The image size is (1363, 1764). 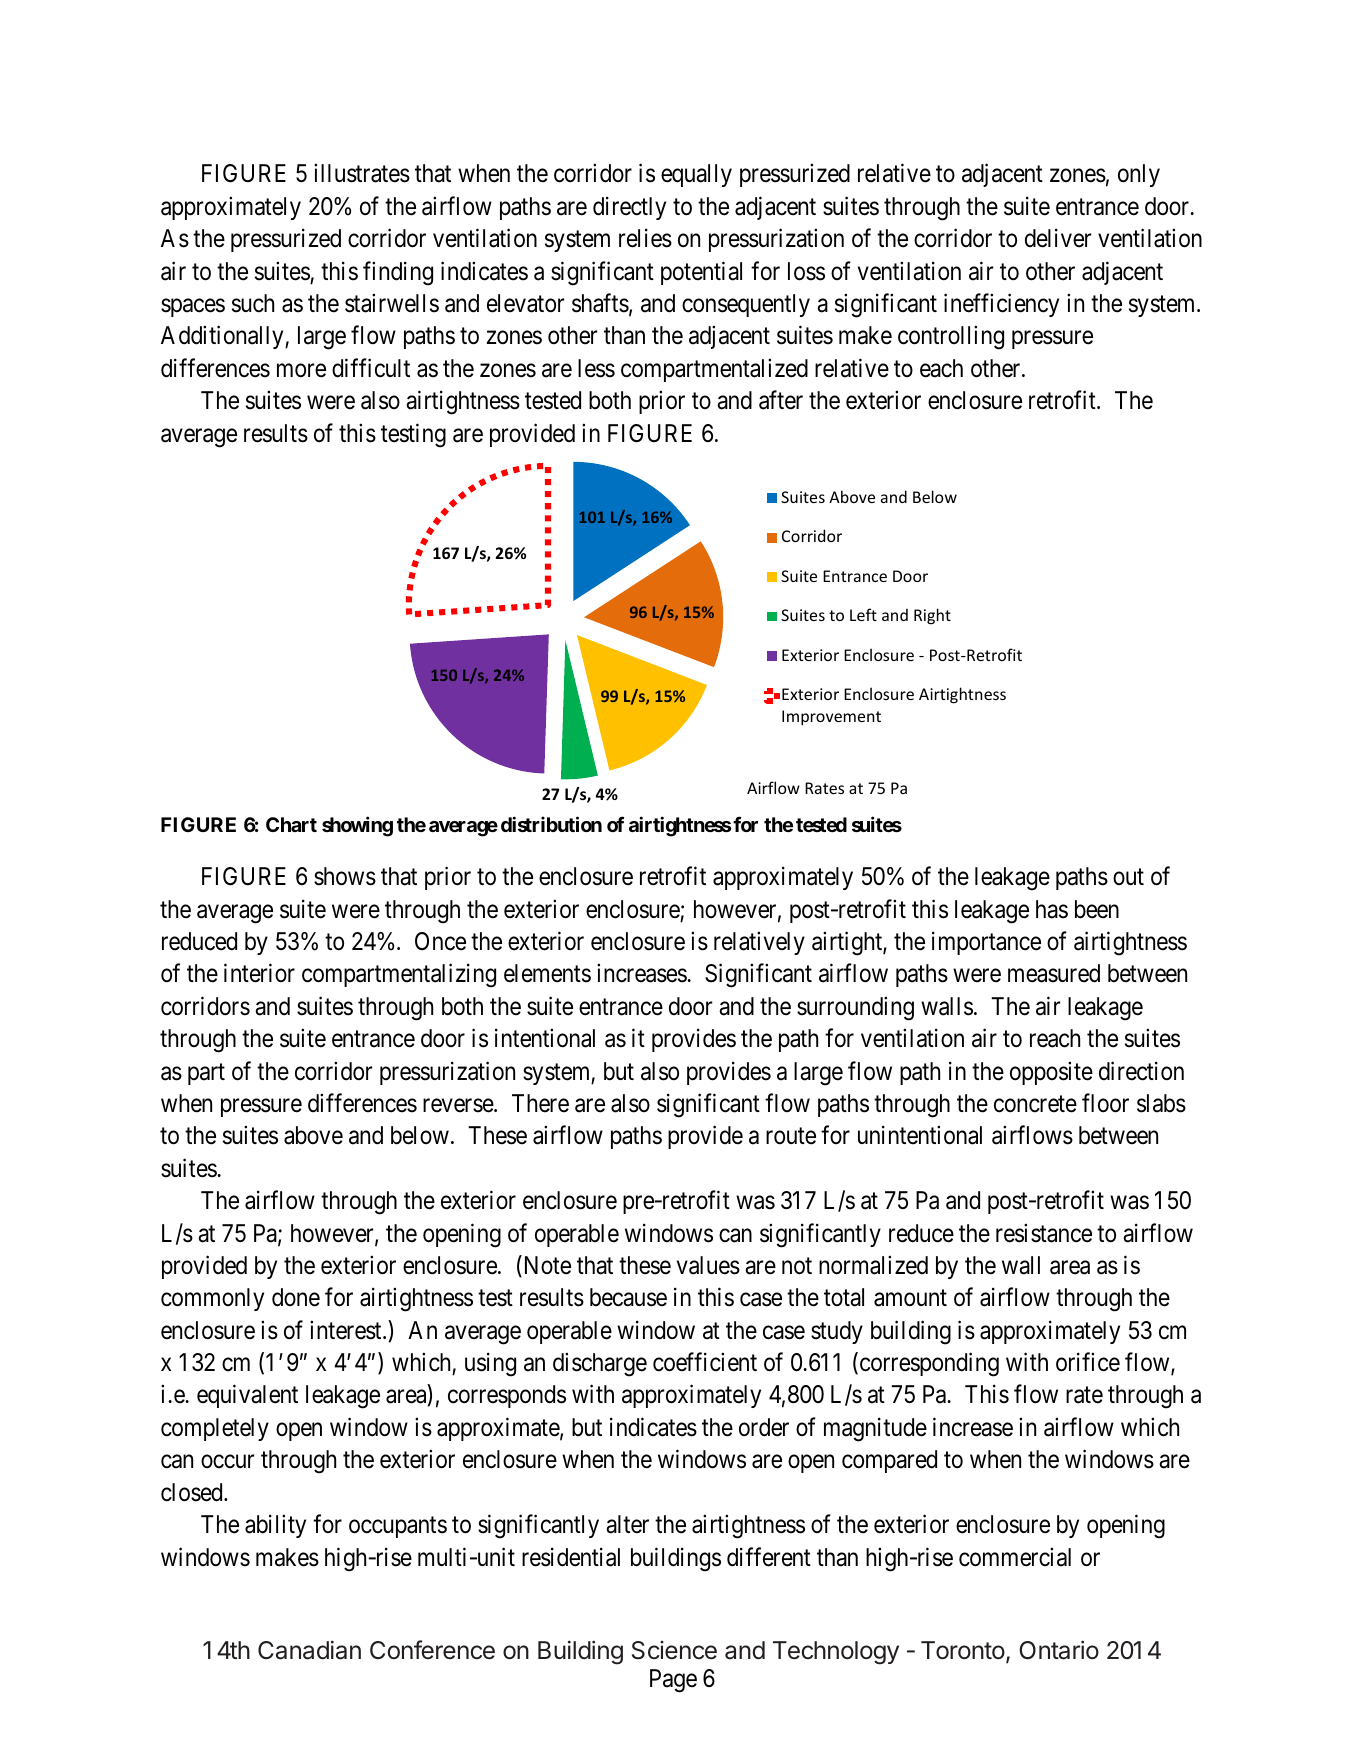 I want to click on finding, so click(x=398, y=273).
